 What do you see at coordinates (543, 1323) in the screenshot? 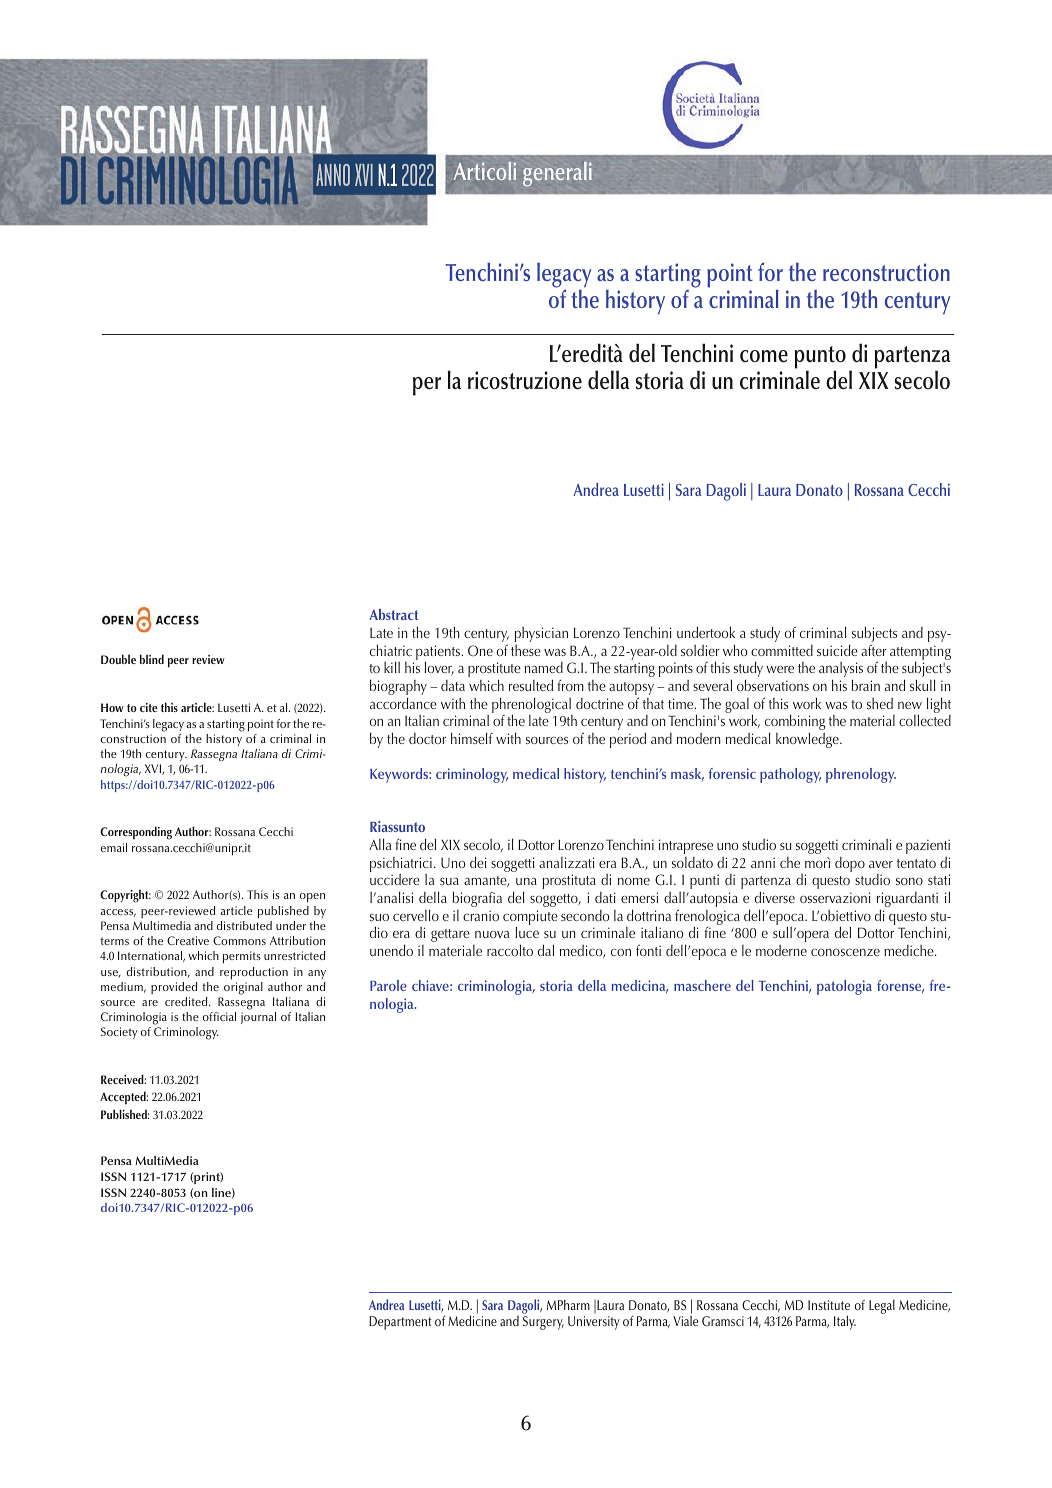
I see `Surgery` at bounding box center [543, 1323].
